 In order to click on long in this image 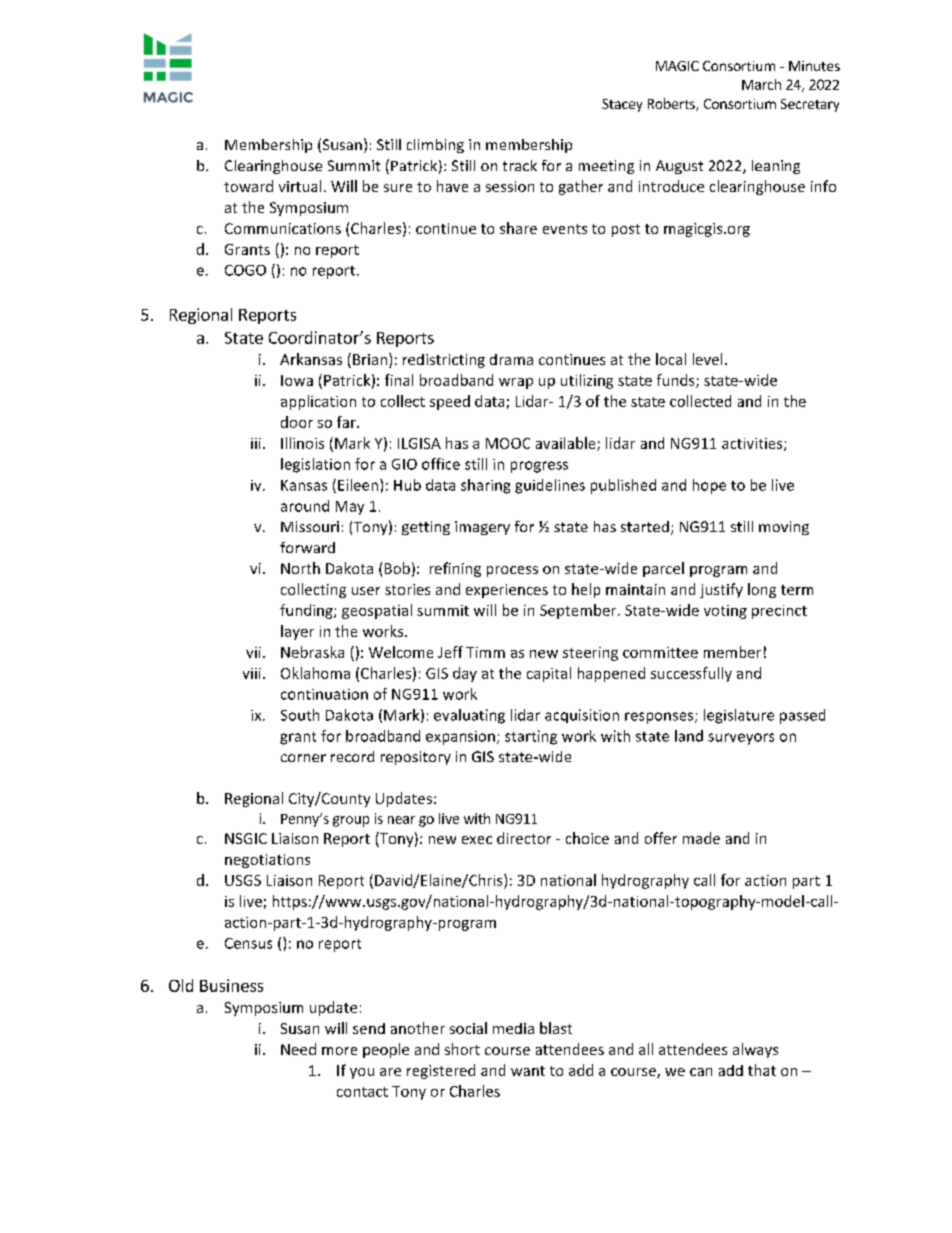, I will do `click(762, 590)`.
